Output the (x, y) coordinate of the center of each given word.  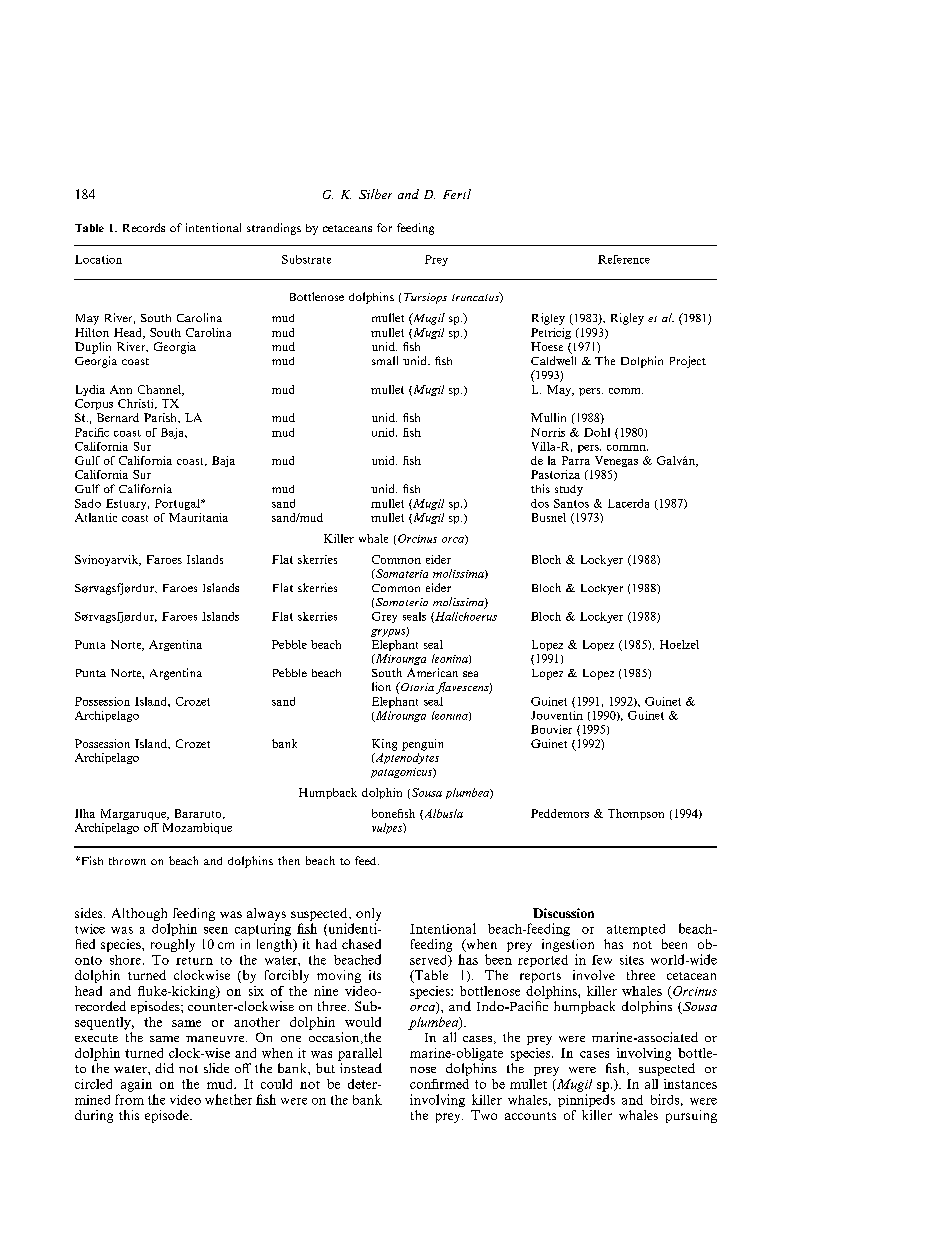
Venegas (616, 461)
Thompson (636, 814)
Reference (624, 259)
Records (144, 227)
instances (690, 1084)
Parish (161, 417)
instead (361, 1068)
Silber (375, 194)
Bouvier (551, 729)
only (368, 914)
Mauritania (198, 517)
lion (381, 686)
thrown (127, 861)
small (385, 360)
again (136, 1085)
